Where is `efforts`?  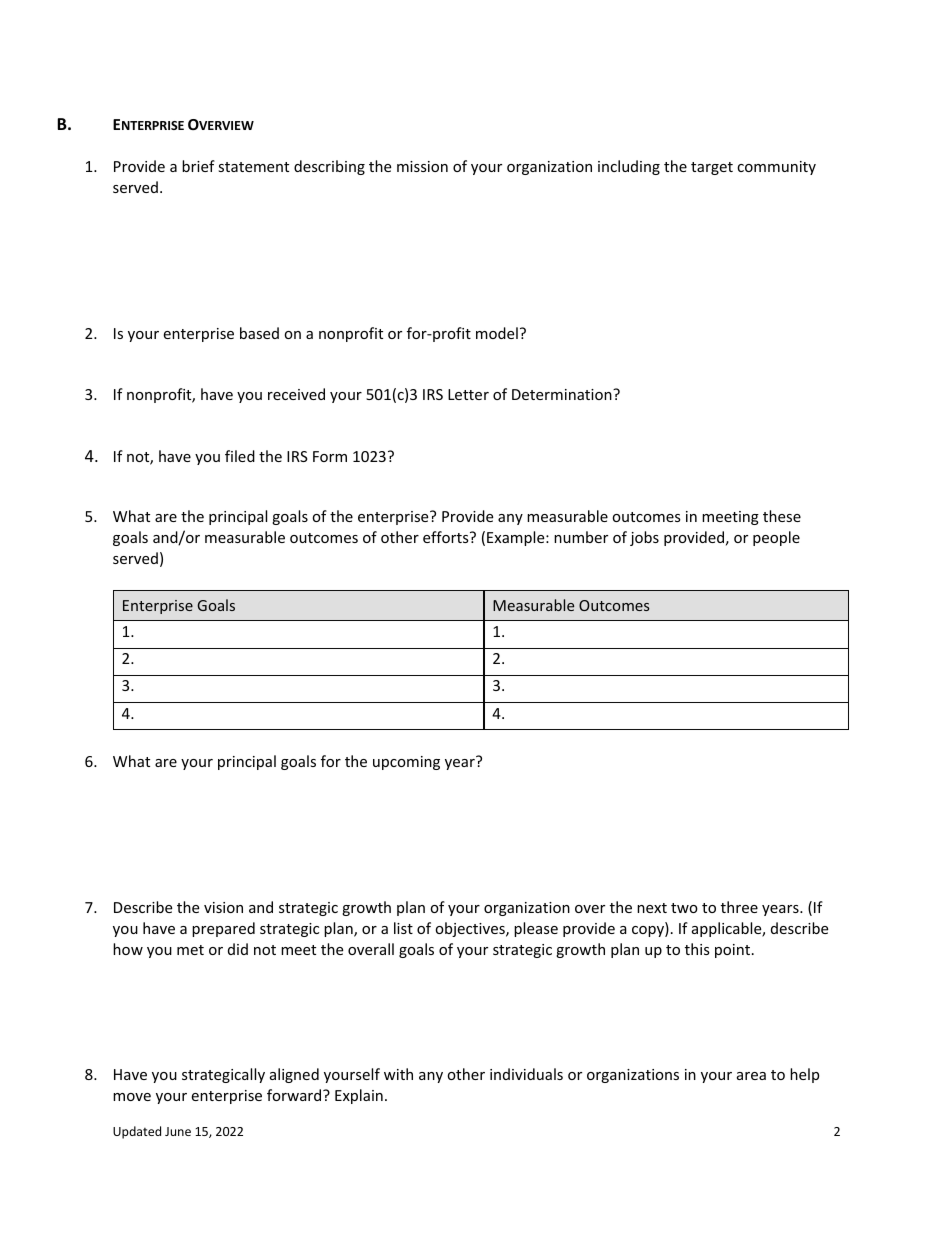 efforts is located at coordinates (447, 537).
